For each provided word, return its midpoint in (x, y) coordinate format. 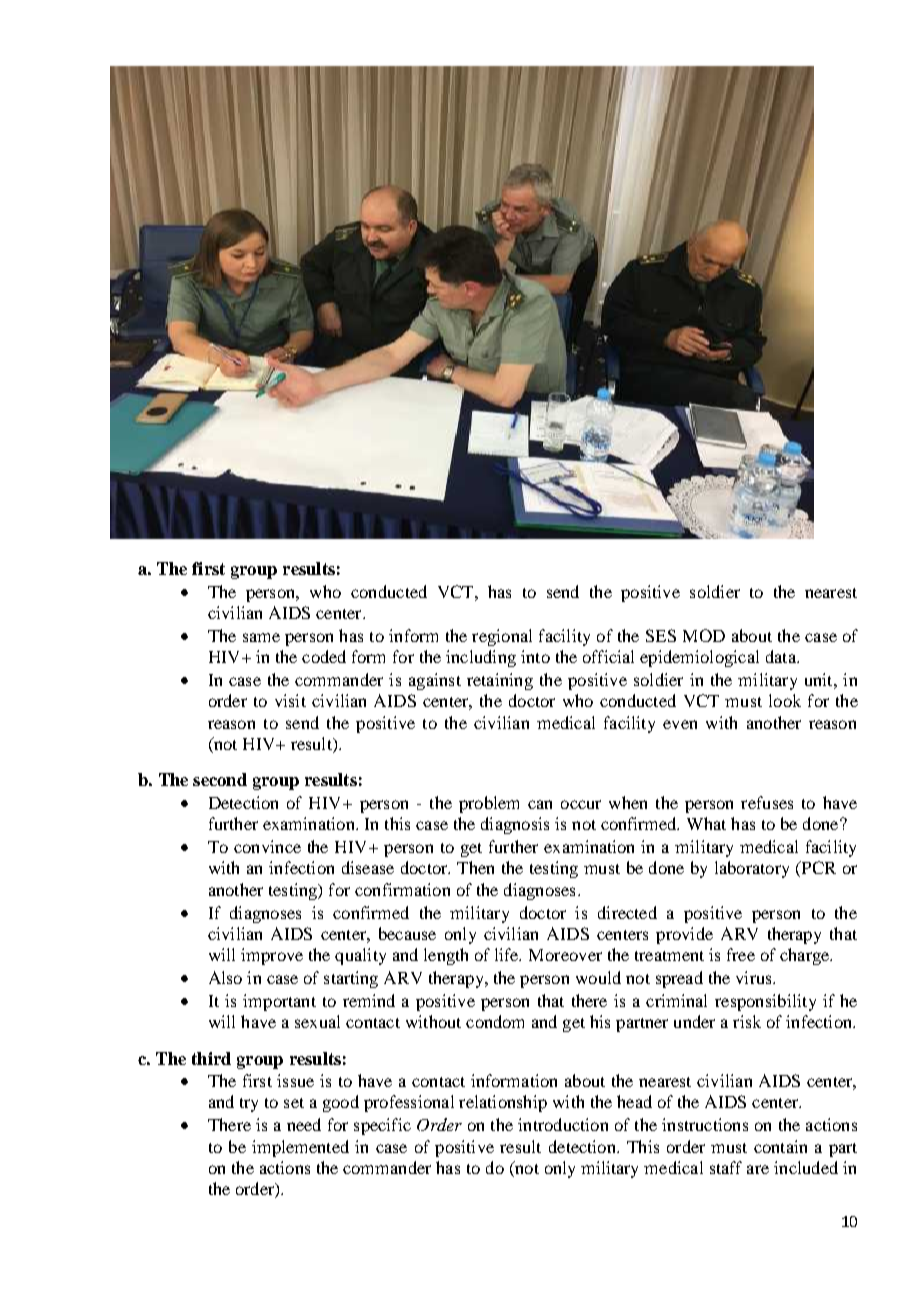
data (782, 656)
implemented (300, 1148)
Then (475, 867)
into (535, 656)
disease (368, 867)
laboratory (752, 869)
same (261, 637)
